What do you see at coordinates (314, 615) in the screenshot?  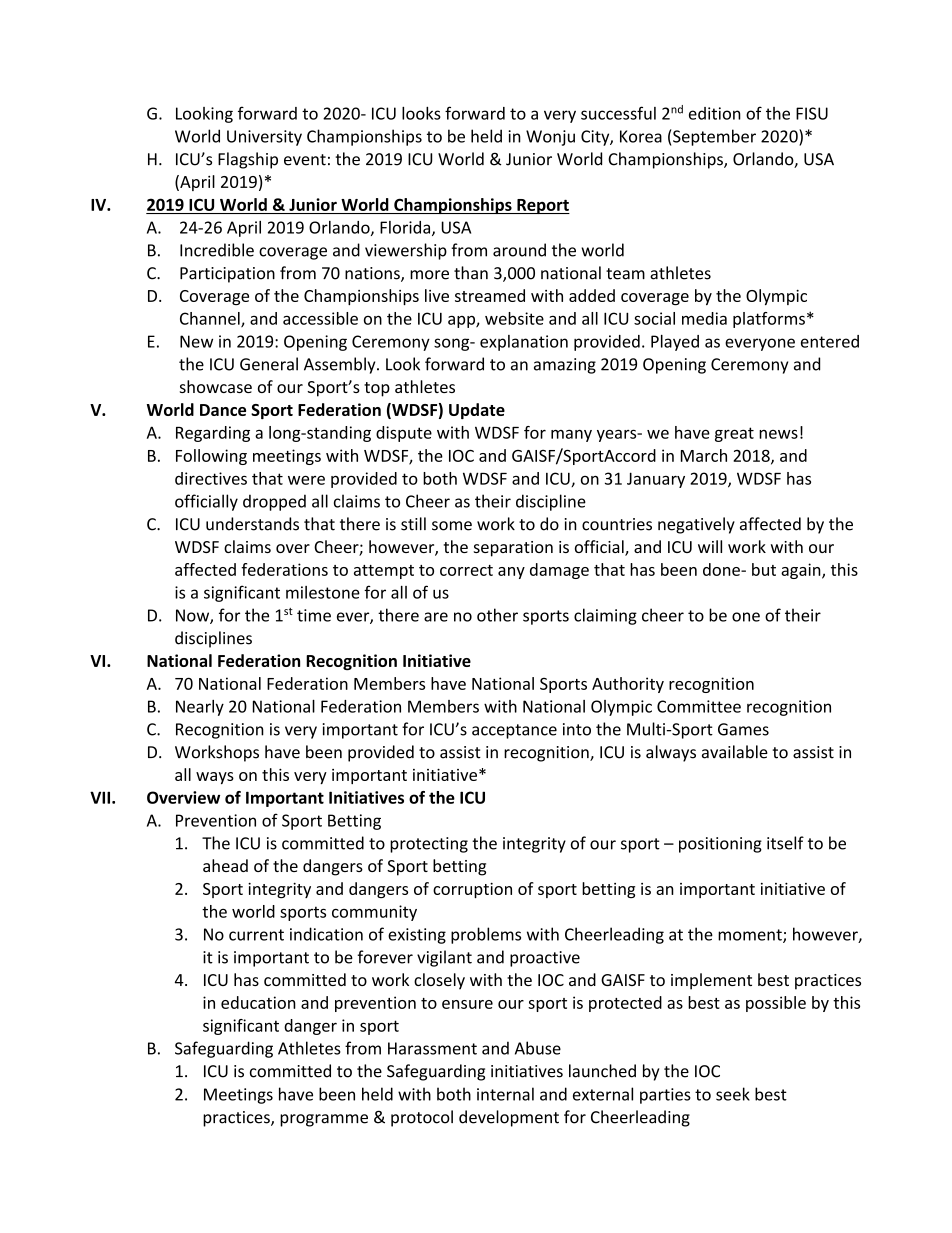 I see `time` at bounding box center [314, 615].
